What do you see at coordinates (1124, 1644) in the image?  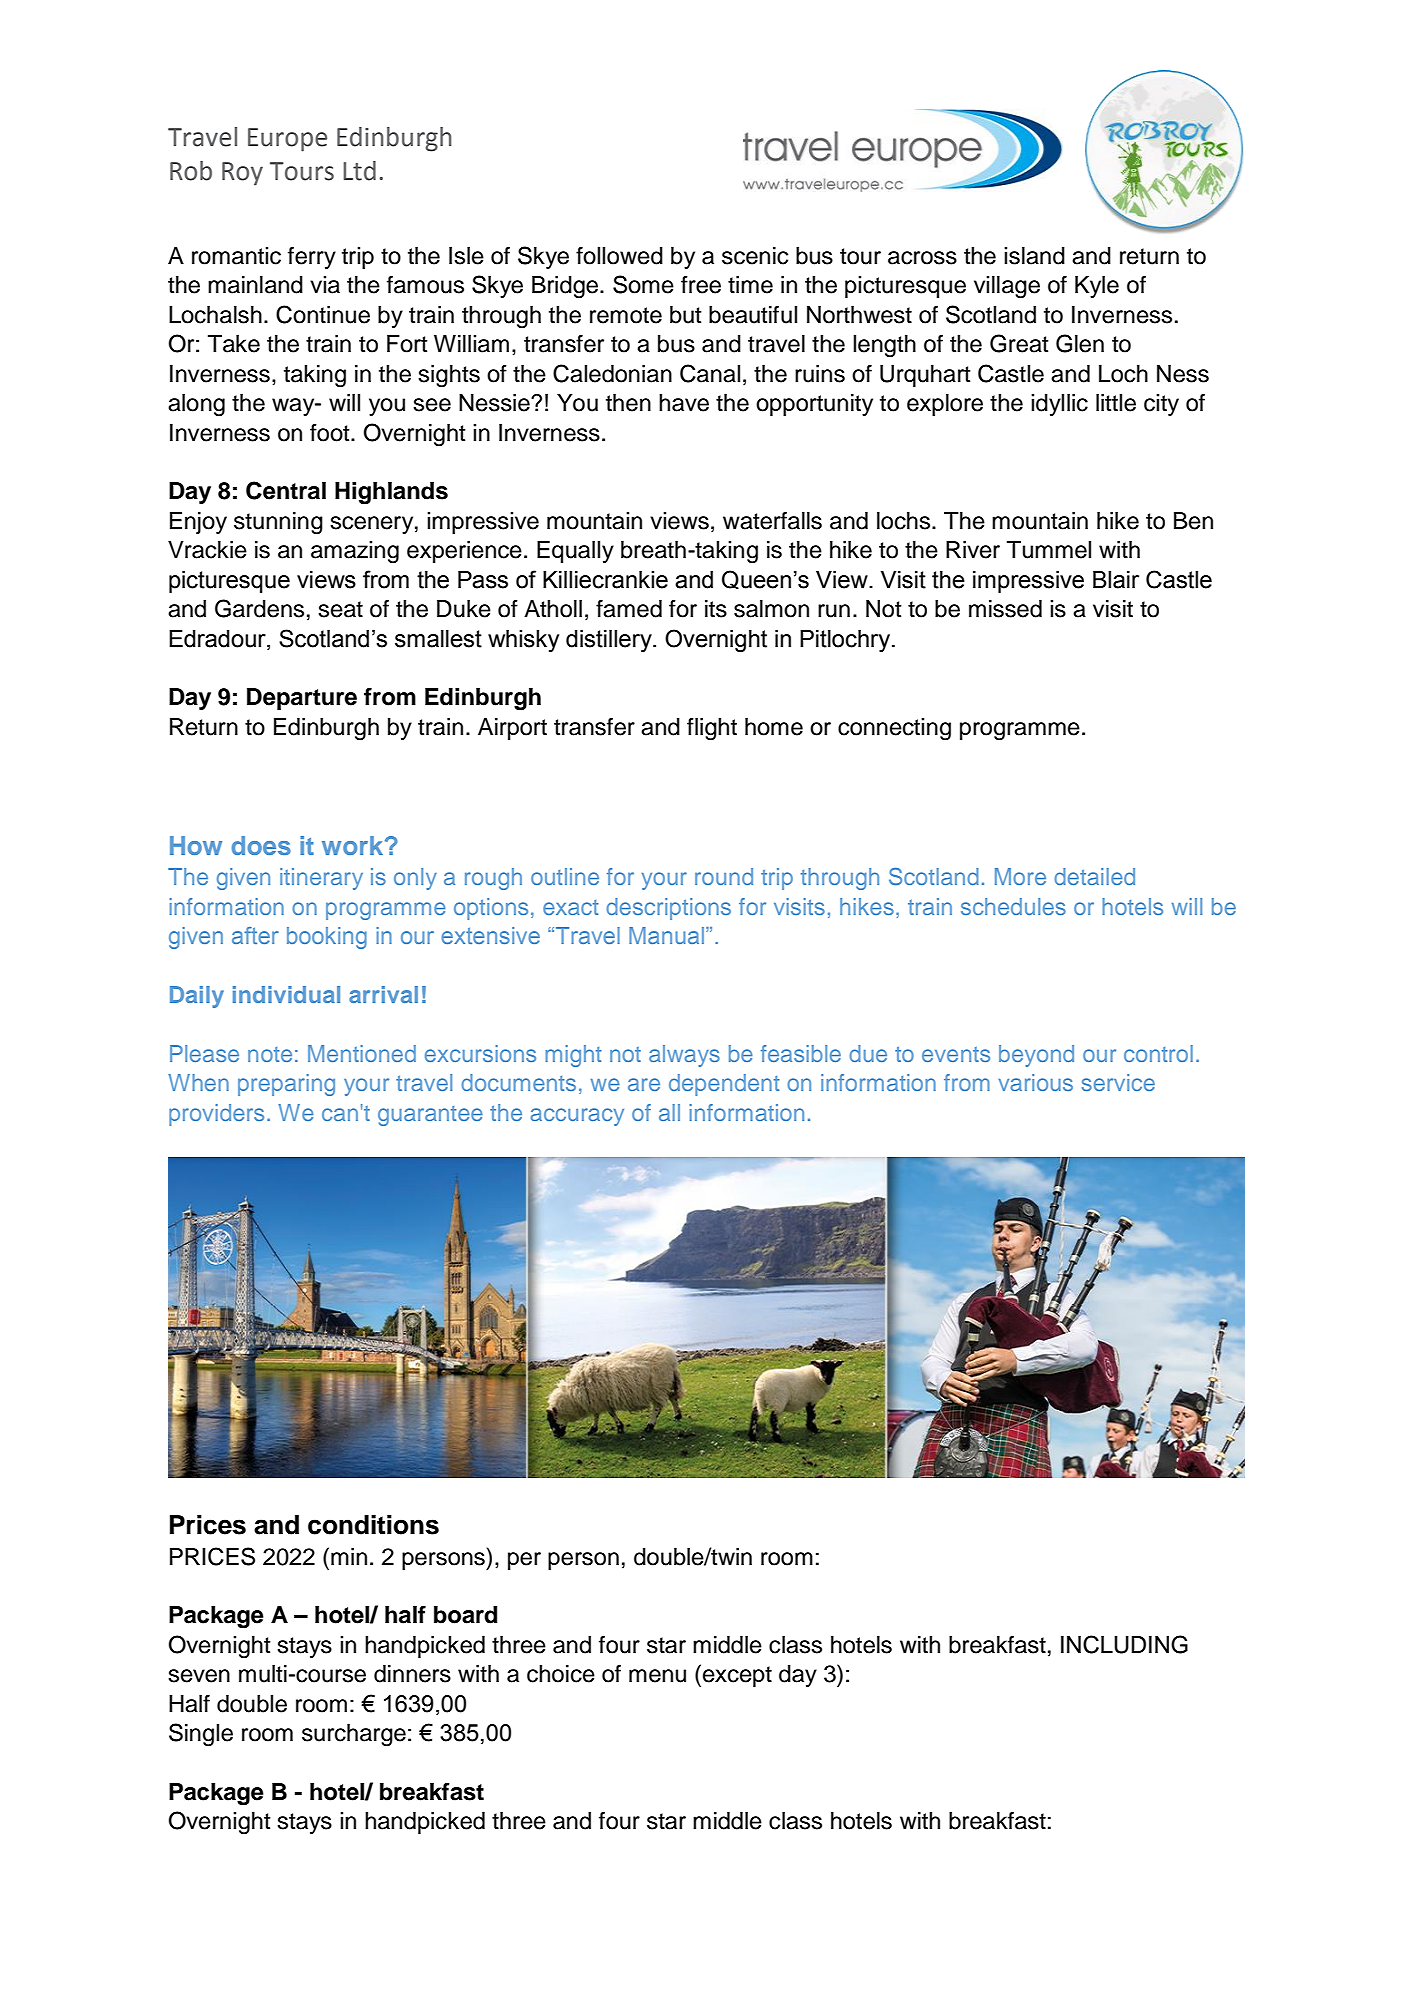 I see `INCLUDING` at bounding box center [1124, 1644].
